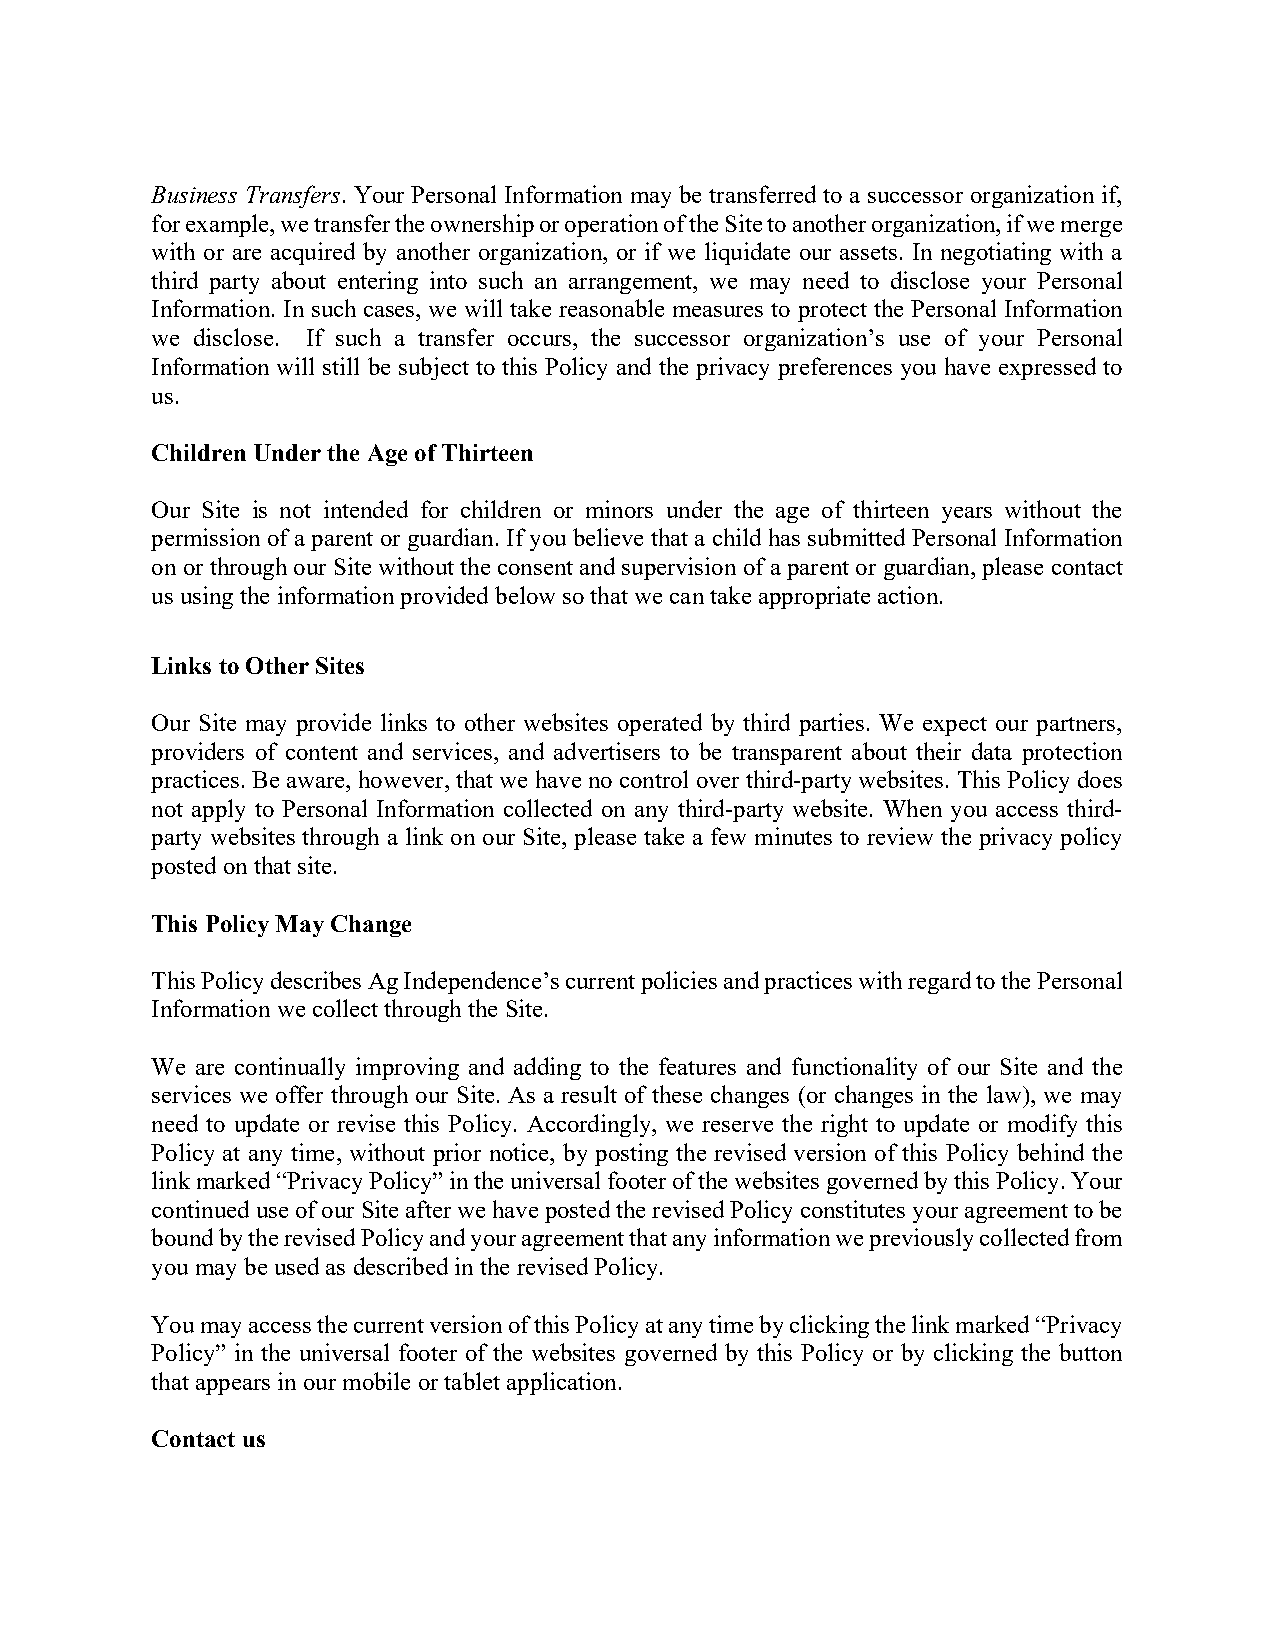 The width and height of the document is (1270, 1644). What do you see at coordinates (996, 253) in the document?
I see `negotiating` at bounding box center [996, 253].
